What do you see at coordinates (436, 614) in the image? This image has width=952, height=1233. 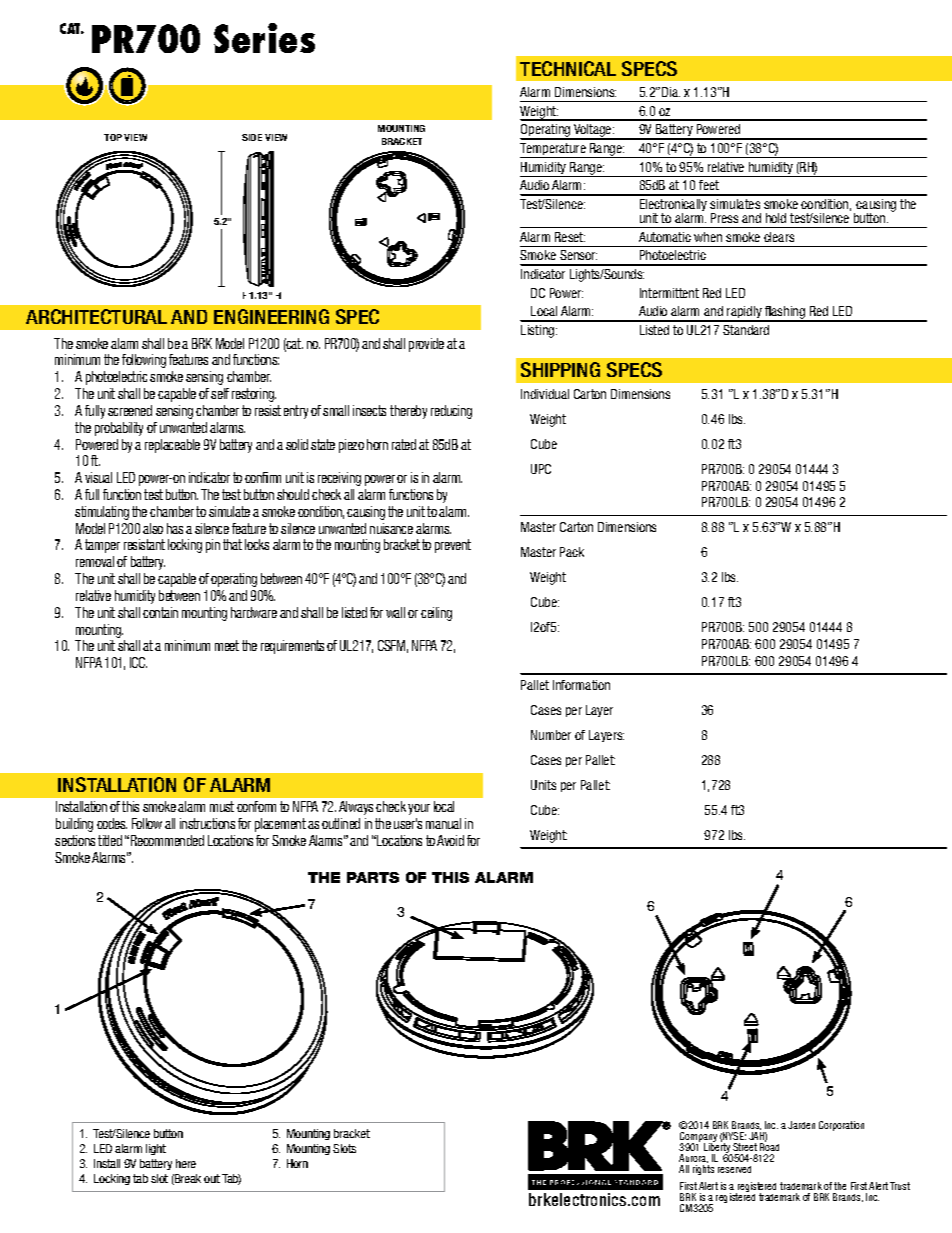 I see `ceiling` at bounding box center [436, 614].
